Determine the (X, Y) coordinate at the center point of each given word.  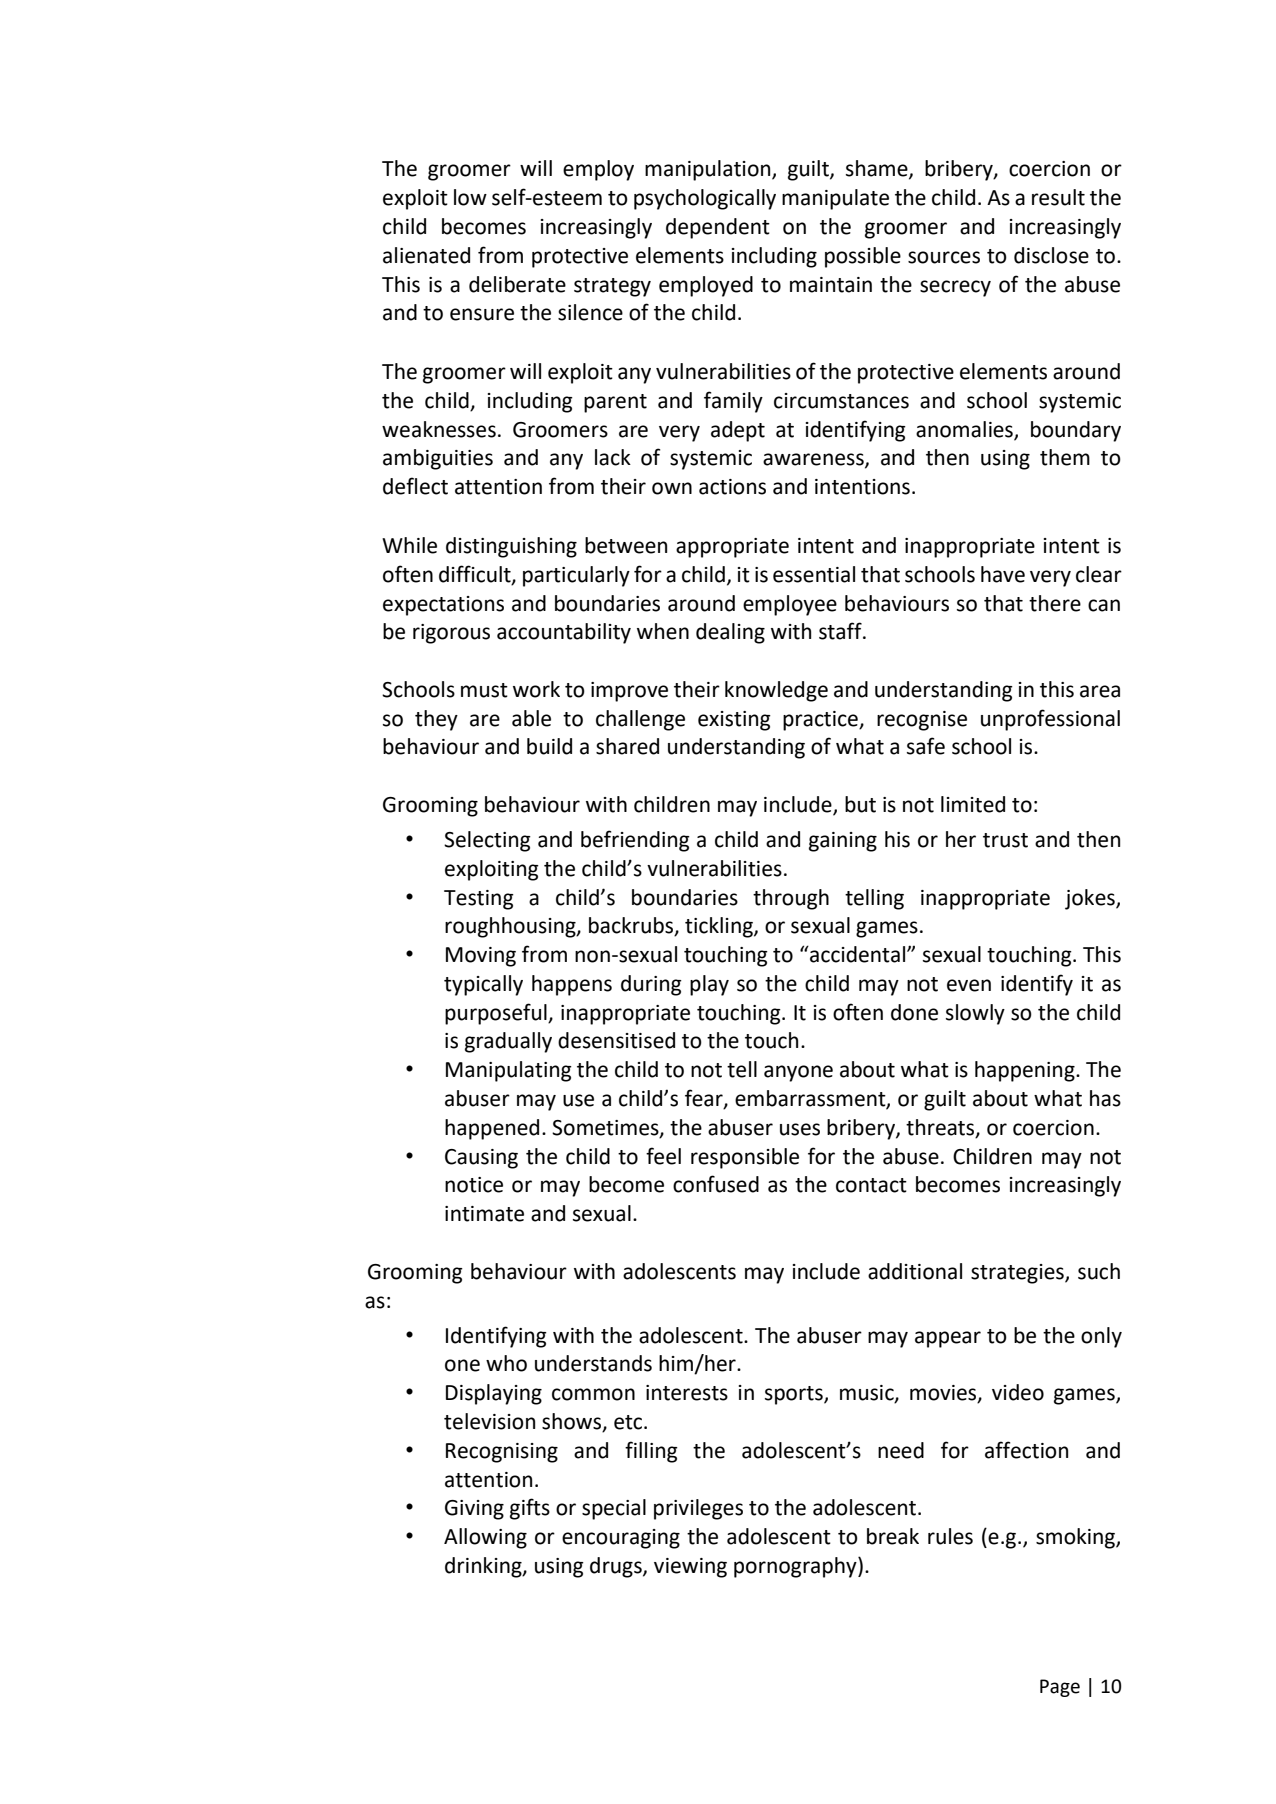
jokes (1091, 899)
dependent (718, 228)
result (1058, 197)
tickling (720, 927)
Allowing (485, 1538)
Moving (481, 957)
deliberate (517, 284)
